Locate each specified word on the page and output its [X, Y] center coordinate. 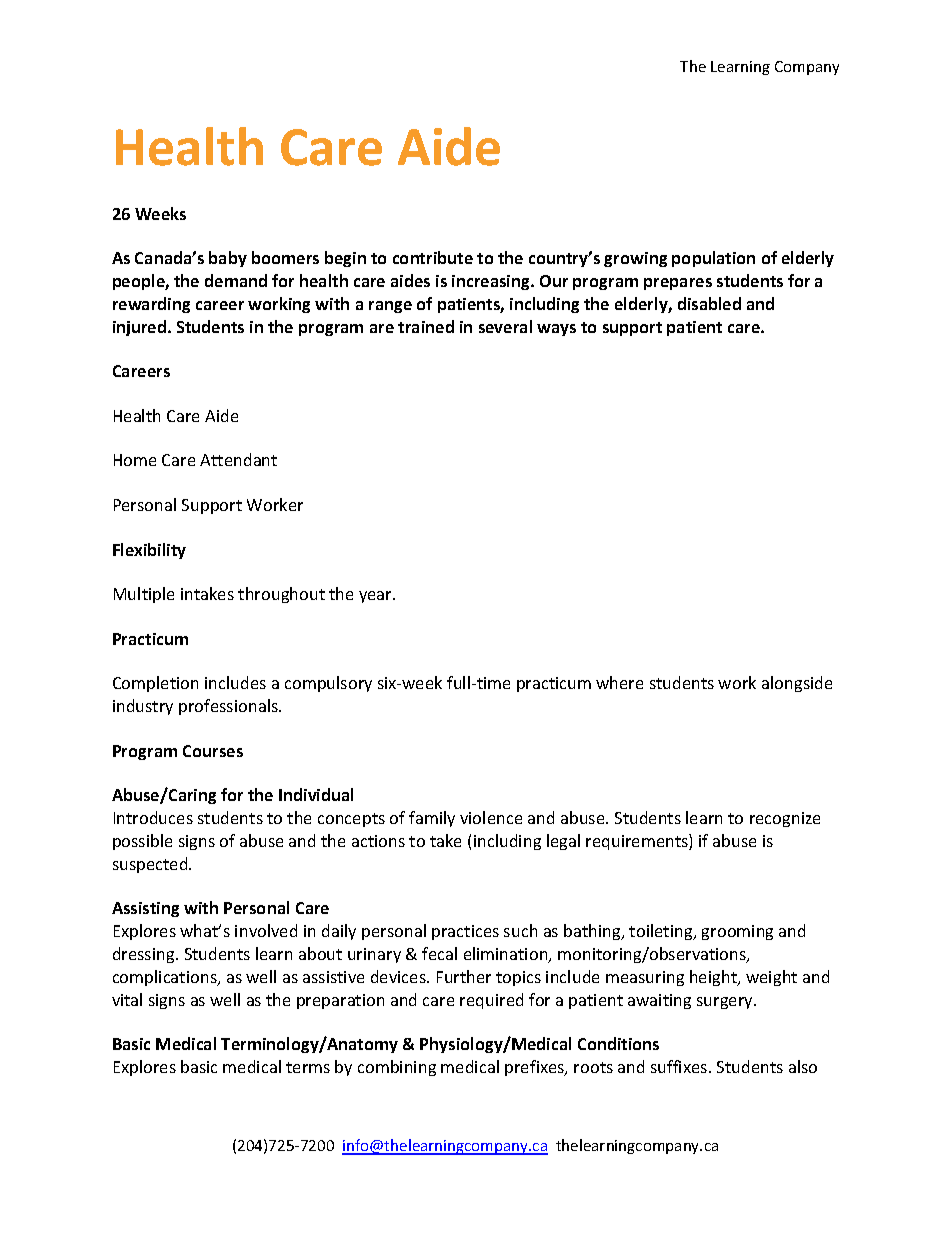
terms [308, 1067]
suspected [151, 865]
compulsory [328, 684]
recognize [785, 819]
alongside [797, 684]
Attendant [238, 459]
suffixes [680, 1066]
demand [236, 280]
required [491, 1001]
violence [491, 817]
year [377, 597]
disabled [709, 303]
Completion [155, 684]
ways [556, 330]
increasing [492, 282]
